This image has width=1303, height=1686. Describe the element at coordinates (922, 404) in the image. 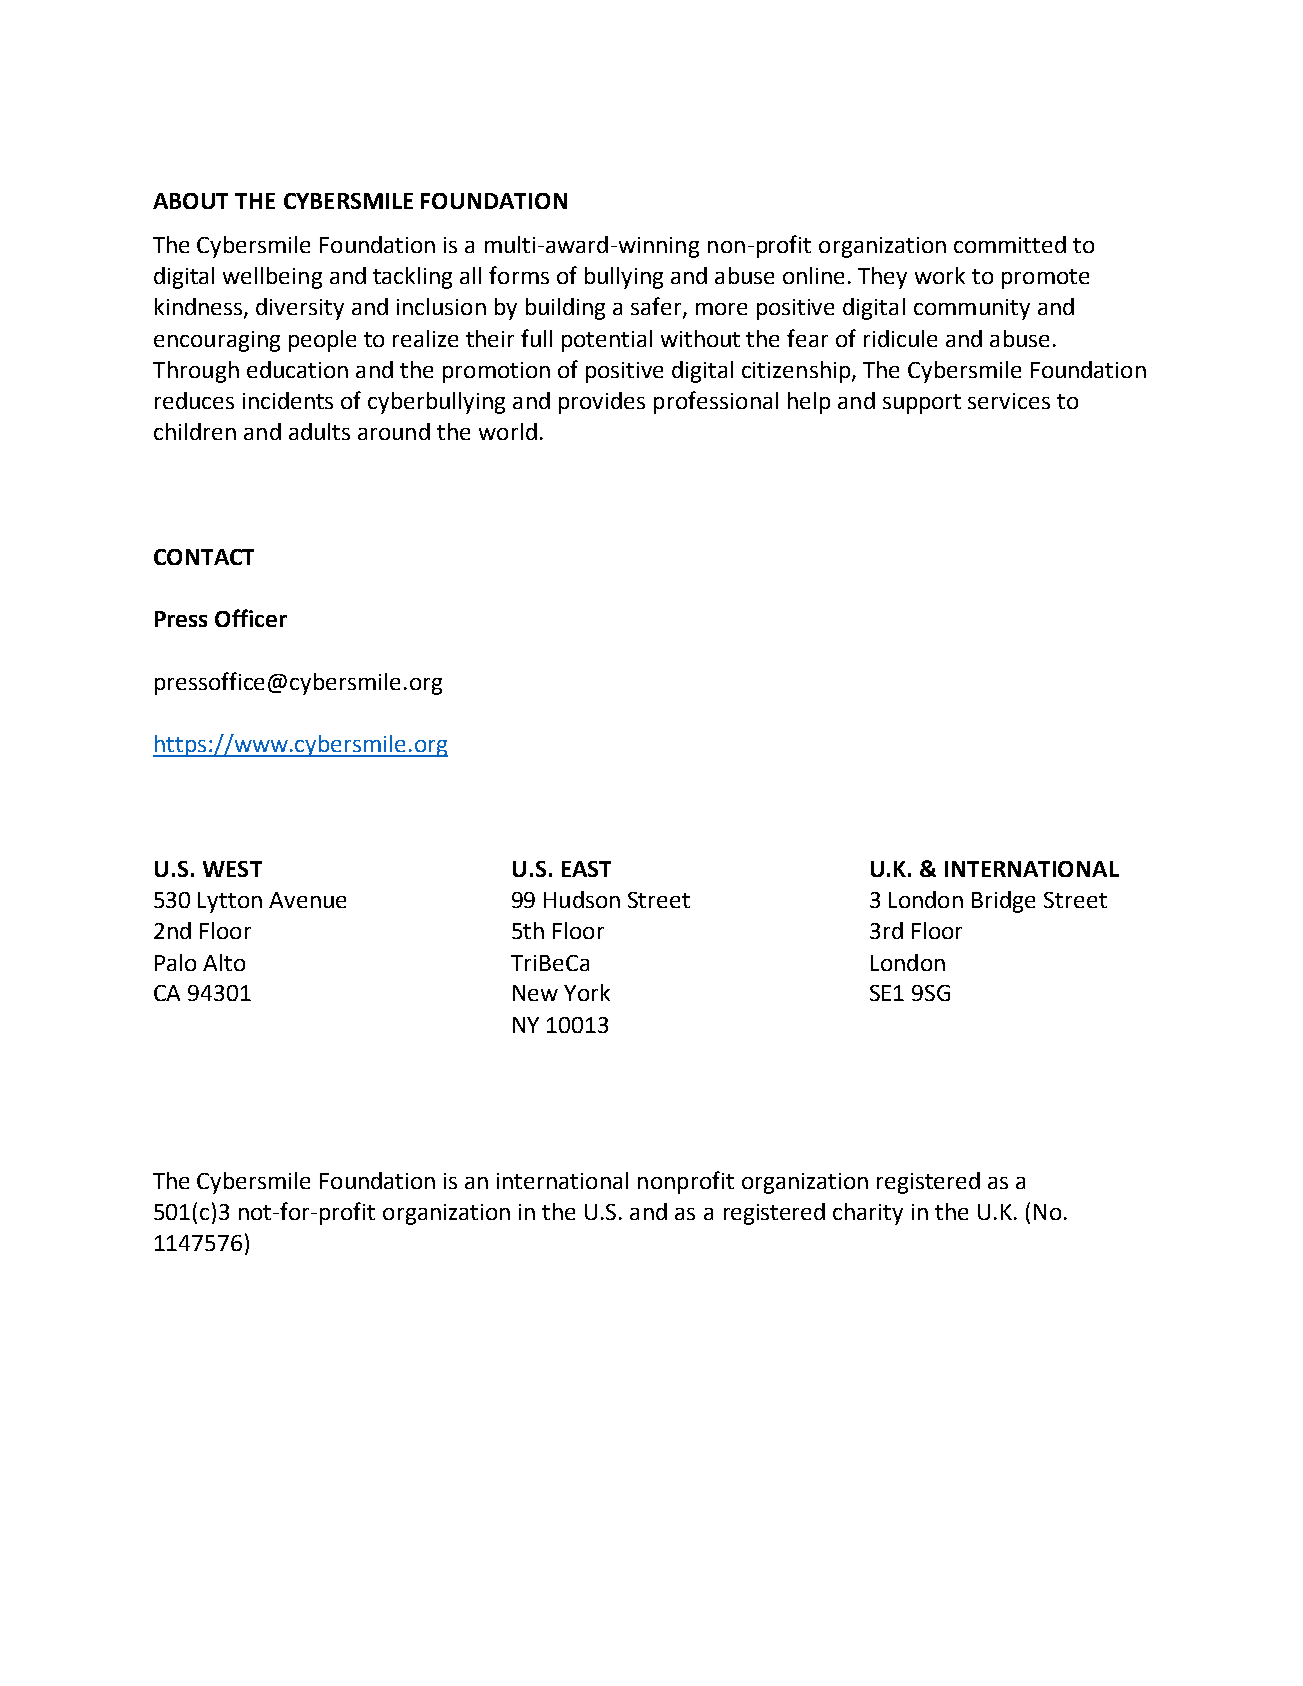

I see `support` at that location.
